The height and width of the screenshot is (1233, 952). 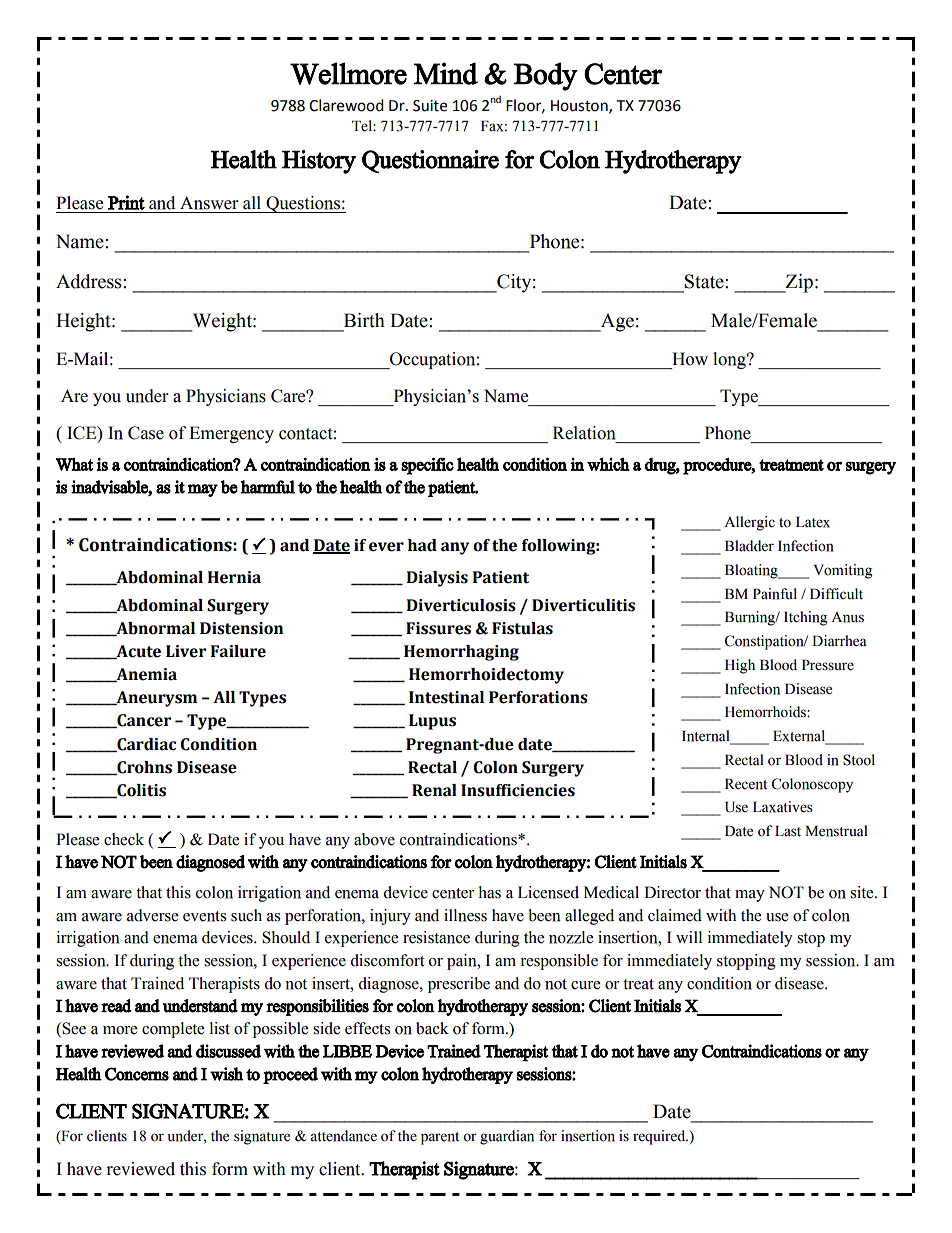 What do you see at coordinates (740, 666) in the screenshot?
I see `High` at bounding box center [740, 666].
